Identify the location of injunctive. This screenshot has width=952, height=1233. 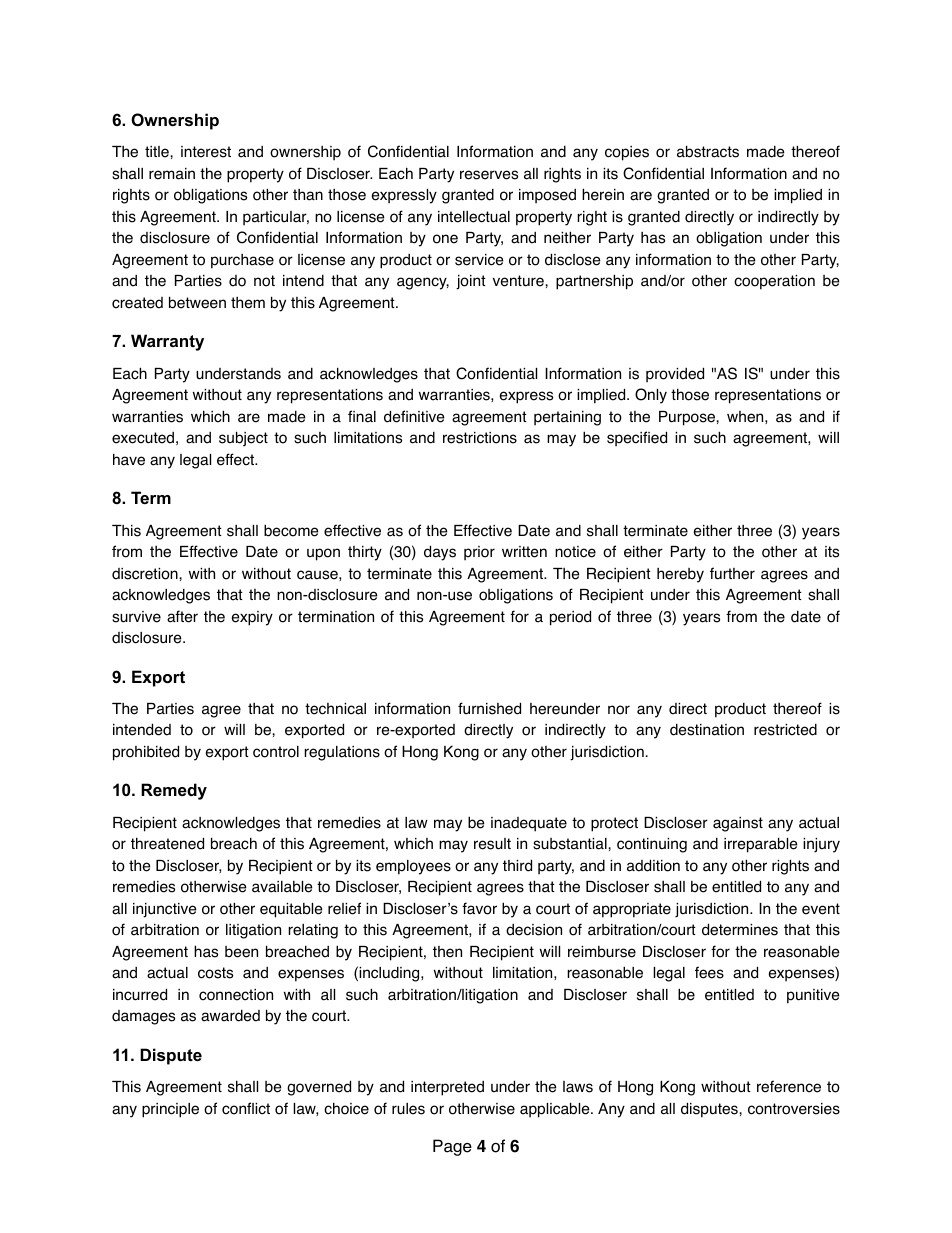
(165, 910).
